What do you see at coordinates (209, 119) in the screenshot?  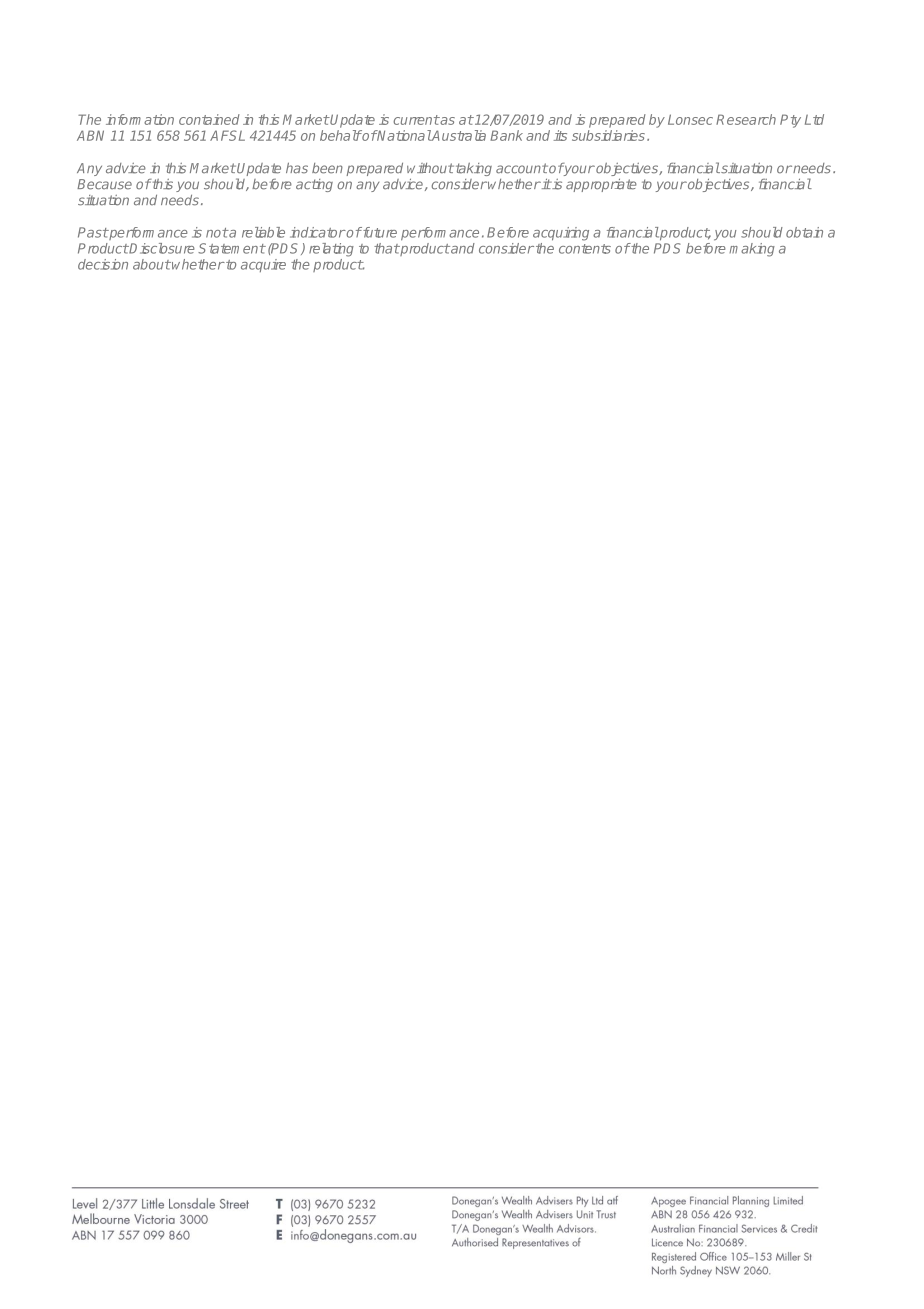 I see `contained` at bounding box center [209, 119].
